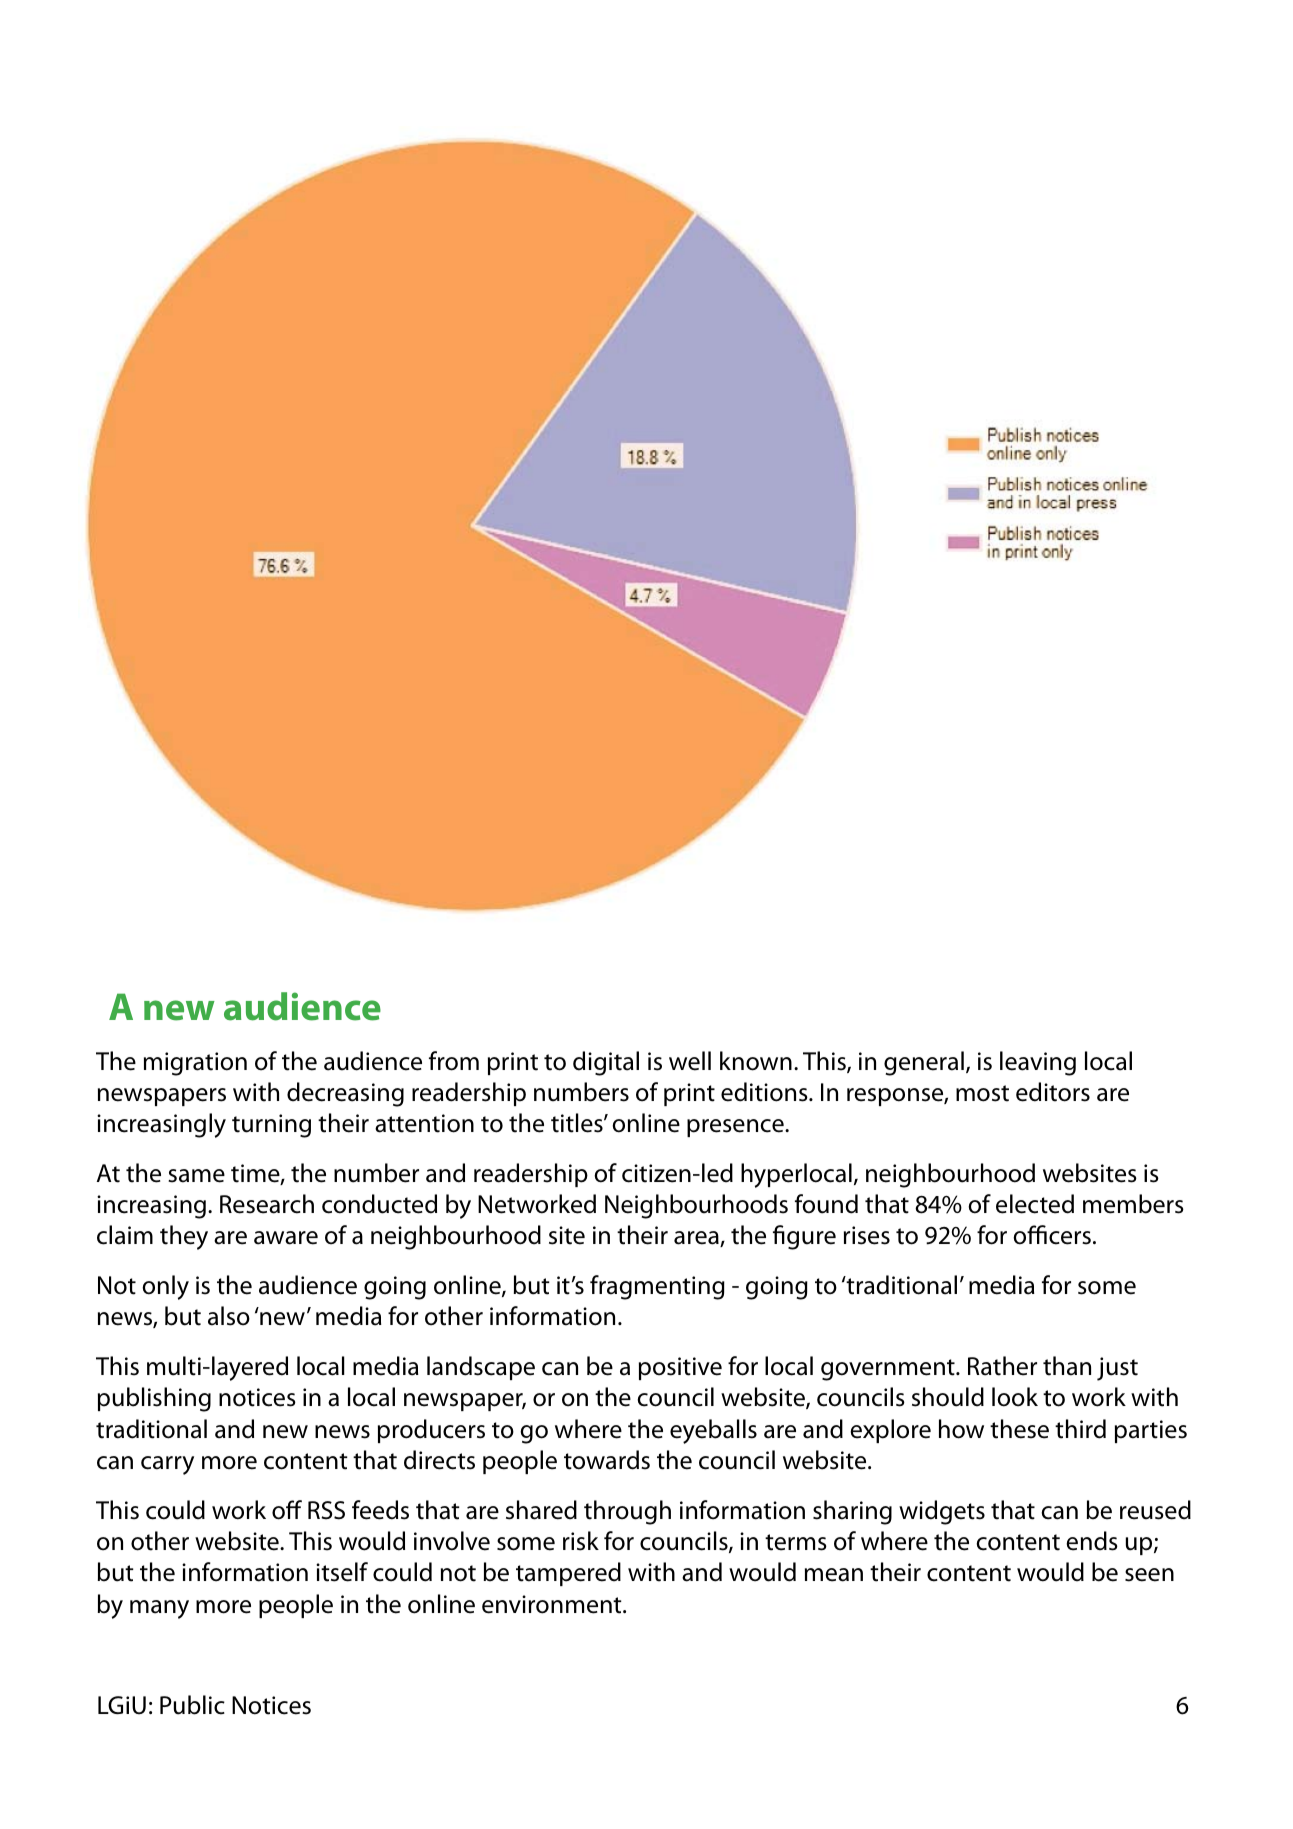 This image has height=1829, width=1293. Describe the element at coordinates (553, 1604) in the image. I see `environment` at that location.
